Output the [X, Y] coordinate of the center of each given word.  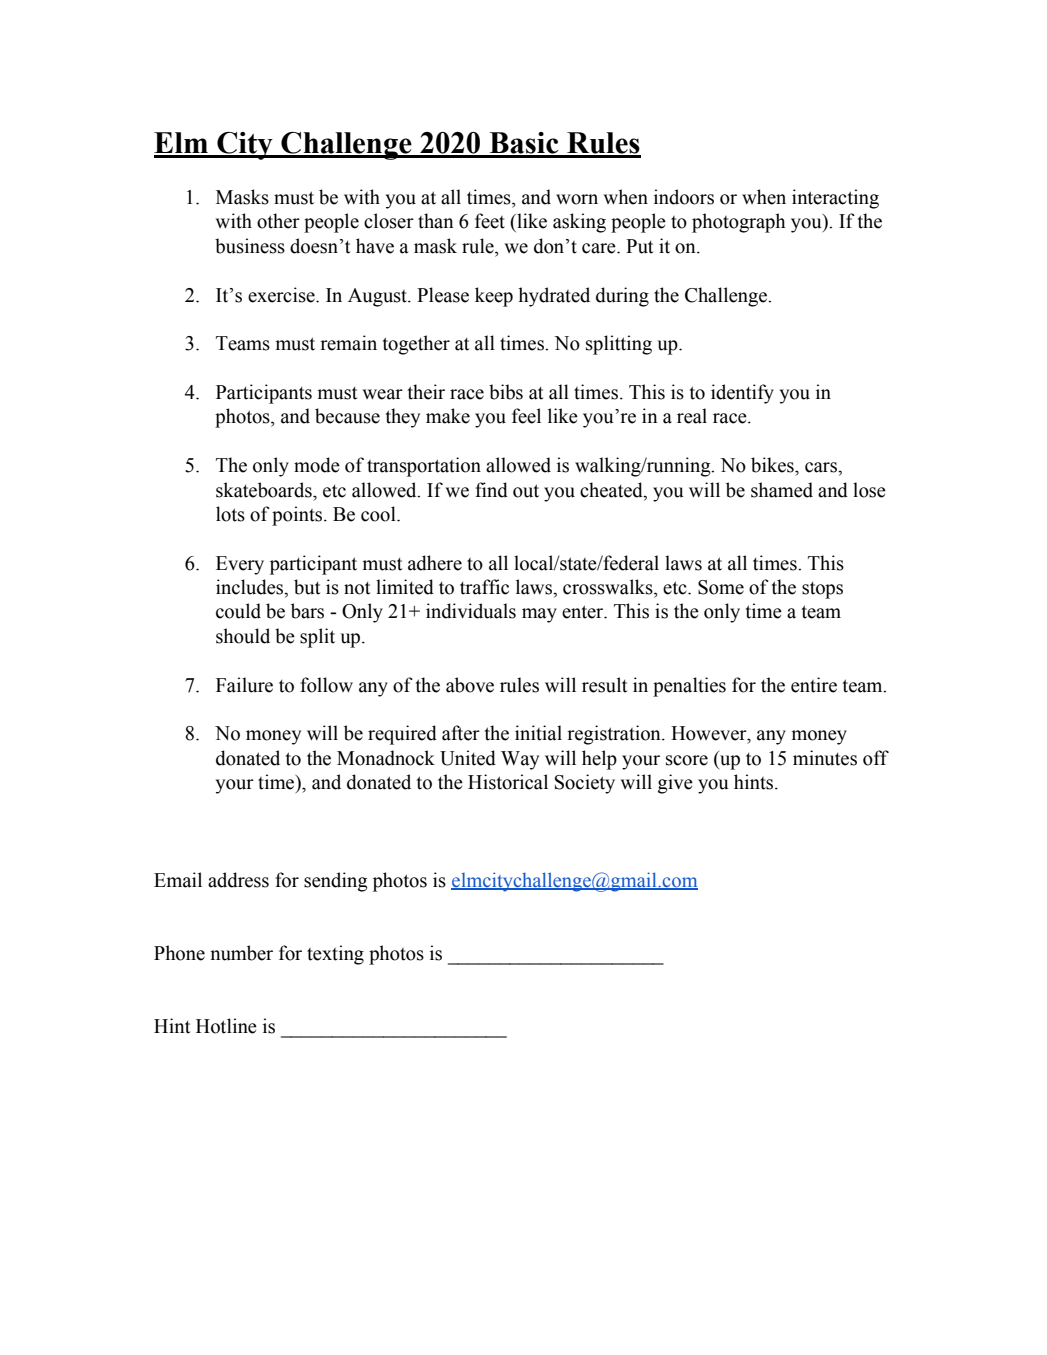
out [526, 491]
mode [317, 465]
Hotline [226, 1026]
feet [490, 221]
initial [538, 733]
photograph [738, 223]
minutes [825, 758]
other [278, 221]
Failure [244, 685]
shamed [782, 490]
